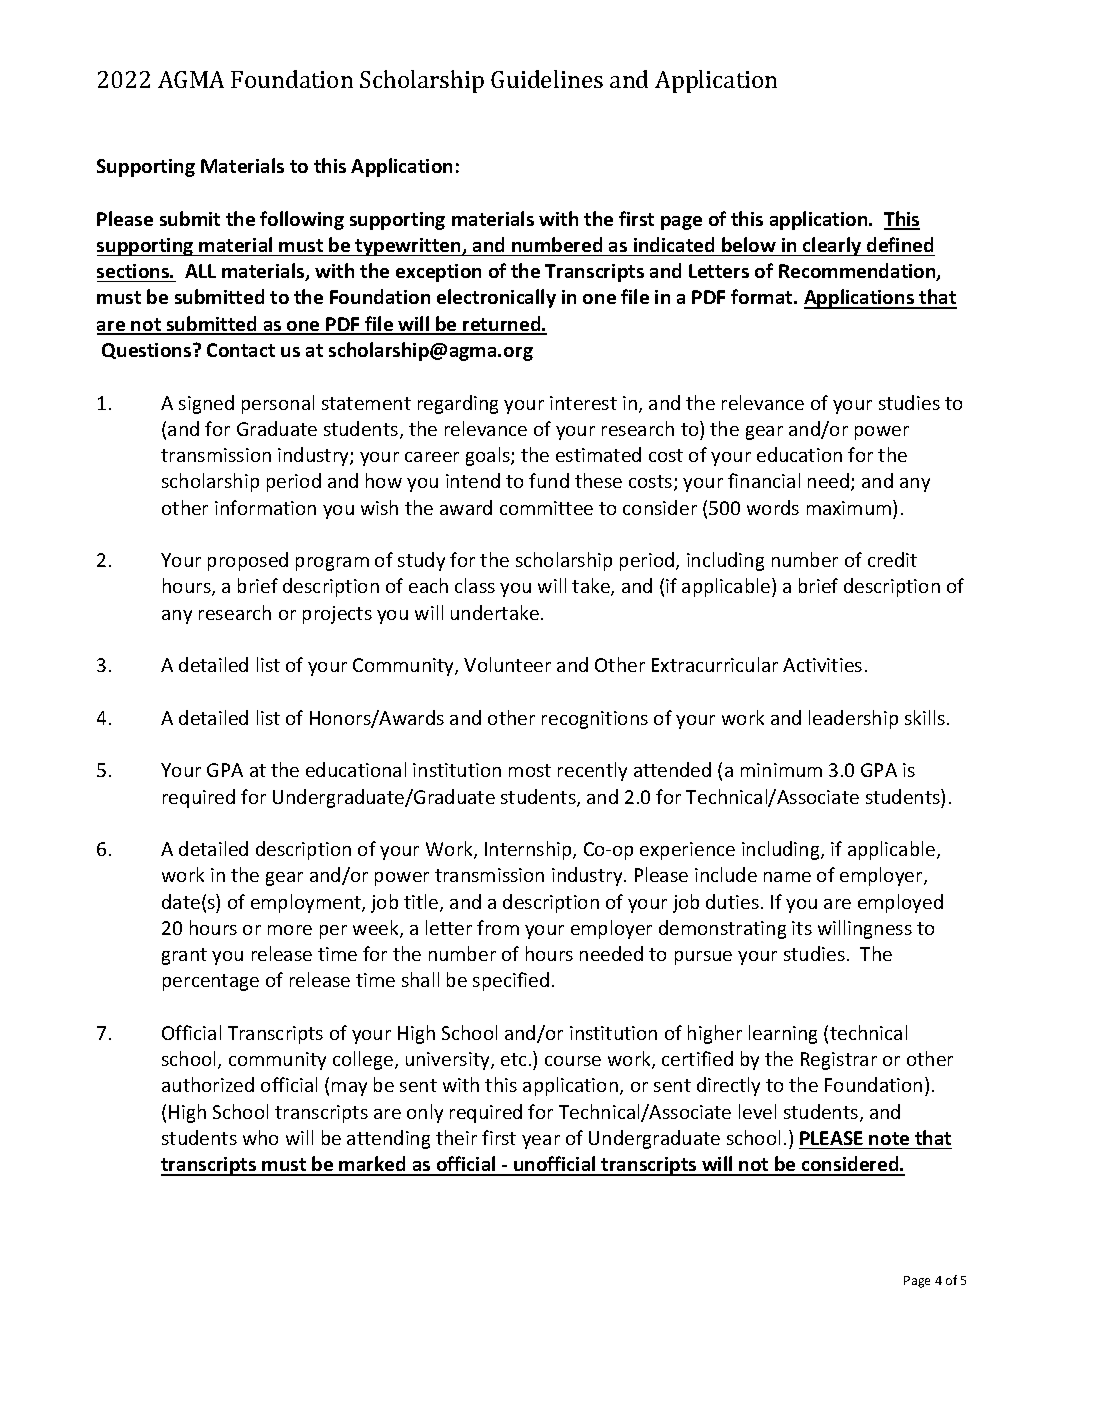 This screenshot has height=1420, width=1097. Describe the element at coordinates (302, 220) in the screenshot. I see `following` at that location.
